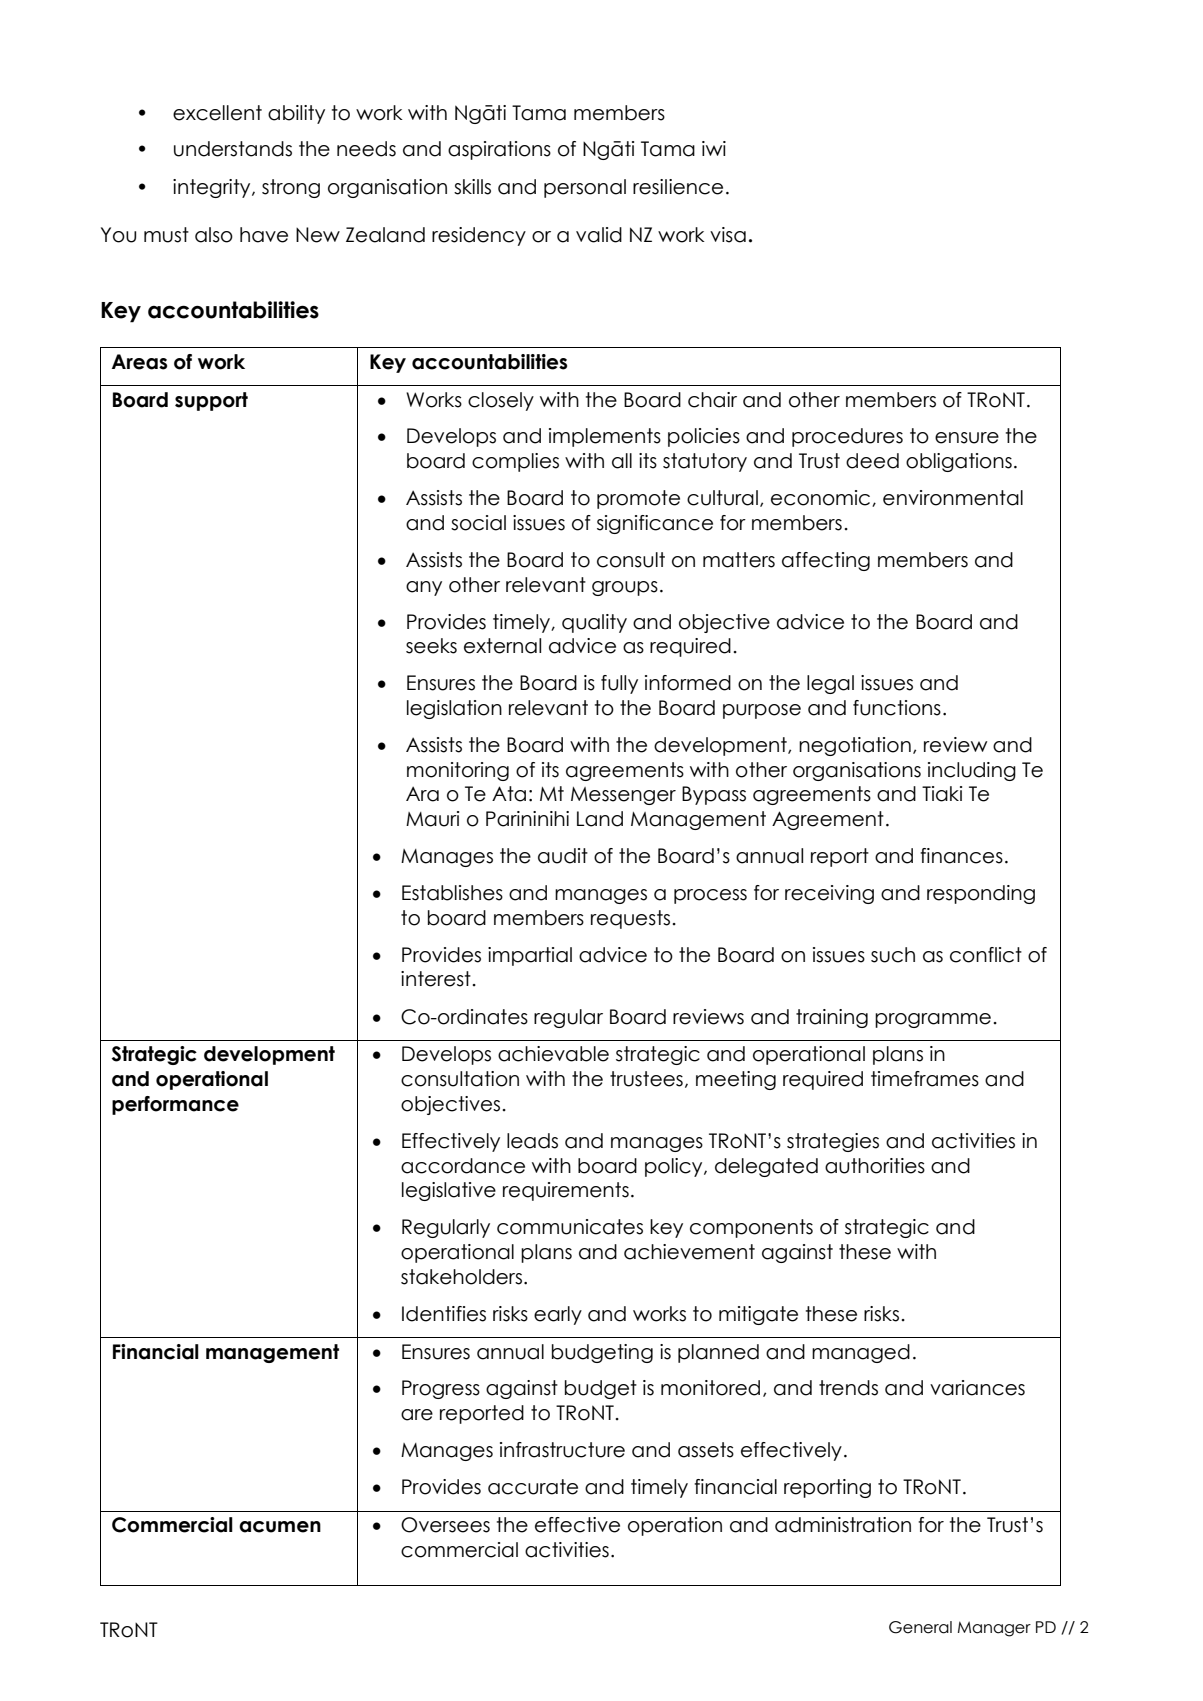 The image size is (1203, 1701). Describe the element at coordinates (515, 462) in the image. I see `complies` at that location.
